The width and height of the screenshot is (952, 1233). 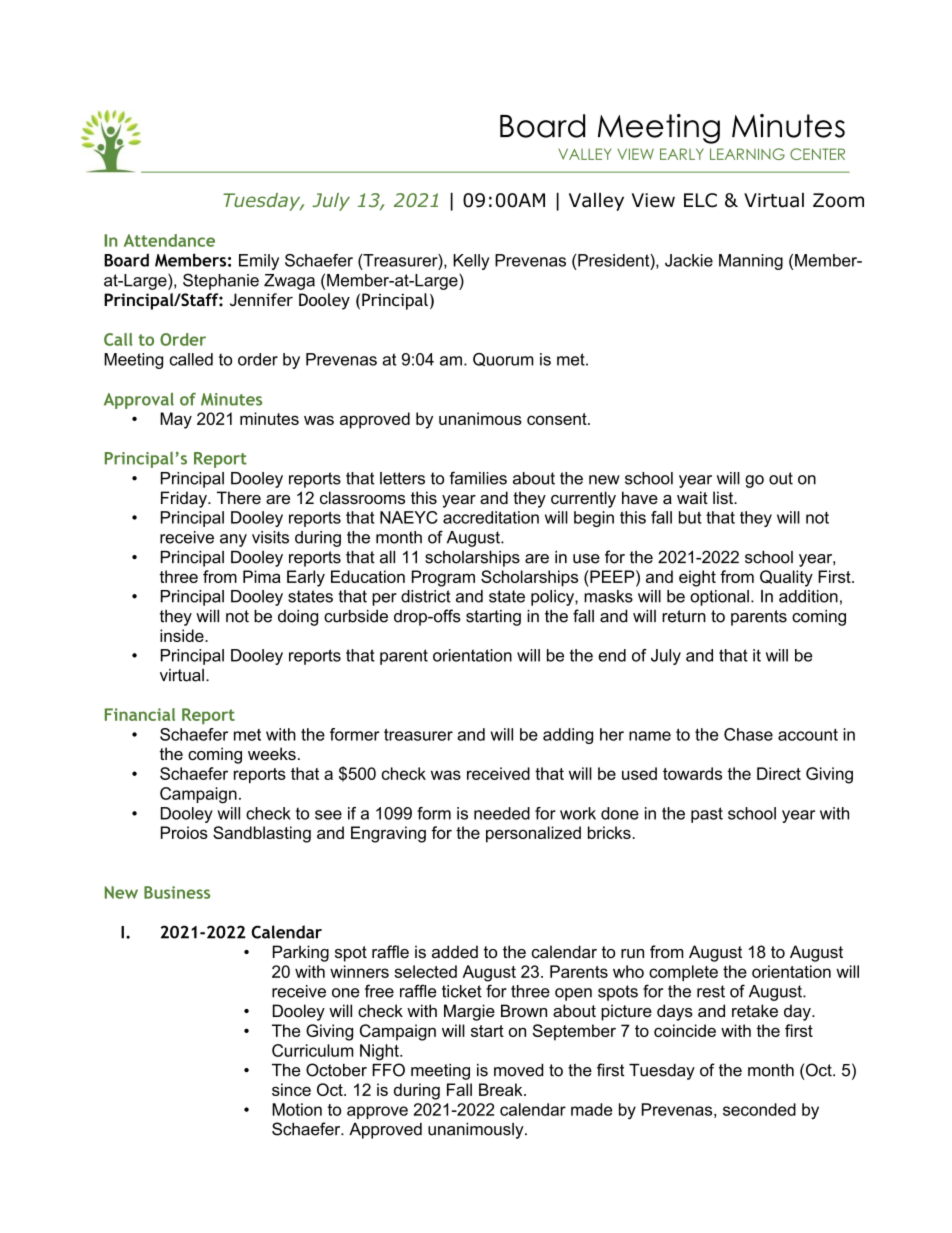 What do you see at coordinates (719, 598) in the screenshot?
I see `optional` at bounding box center [719, 598].
